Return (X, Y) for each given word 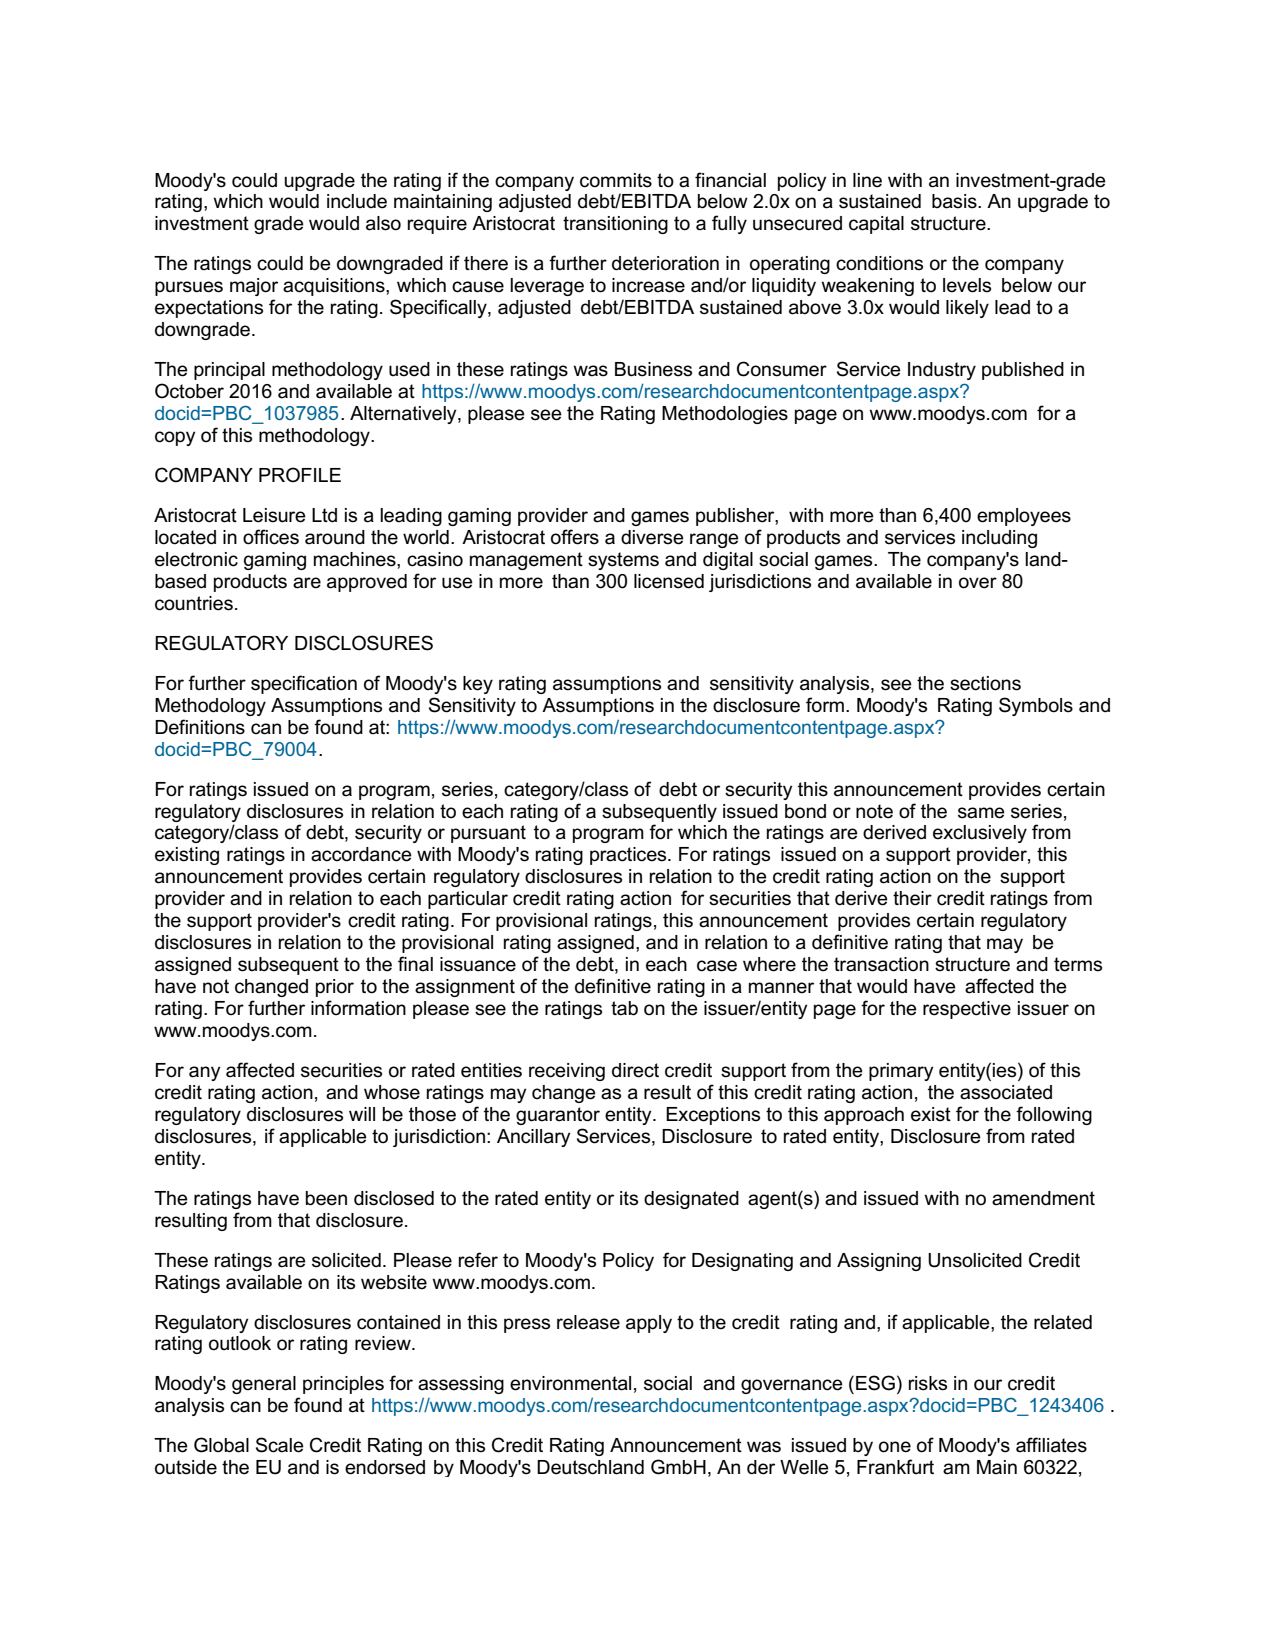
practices (629, 856)
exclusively (980, 834)
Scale (280, 1445)
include (357, 201)
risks (928, 1383)
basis (955, 201)
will (362, 1114)
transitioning (615, 225)
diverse (652, 537)
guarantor (558, 1116)
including (999, 539)
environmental (570, 1383)
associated (1006, 1092)
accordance (361, 854)
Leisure (274, 515)
